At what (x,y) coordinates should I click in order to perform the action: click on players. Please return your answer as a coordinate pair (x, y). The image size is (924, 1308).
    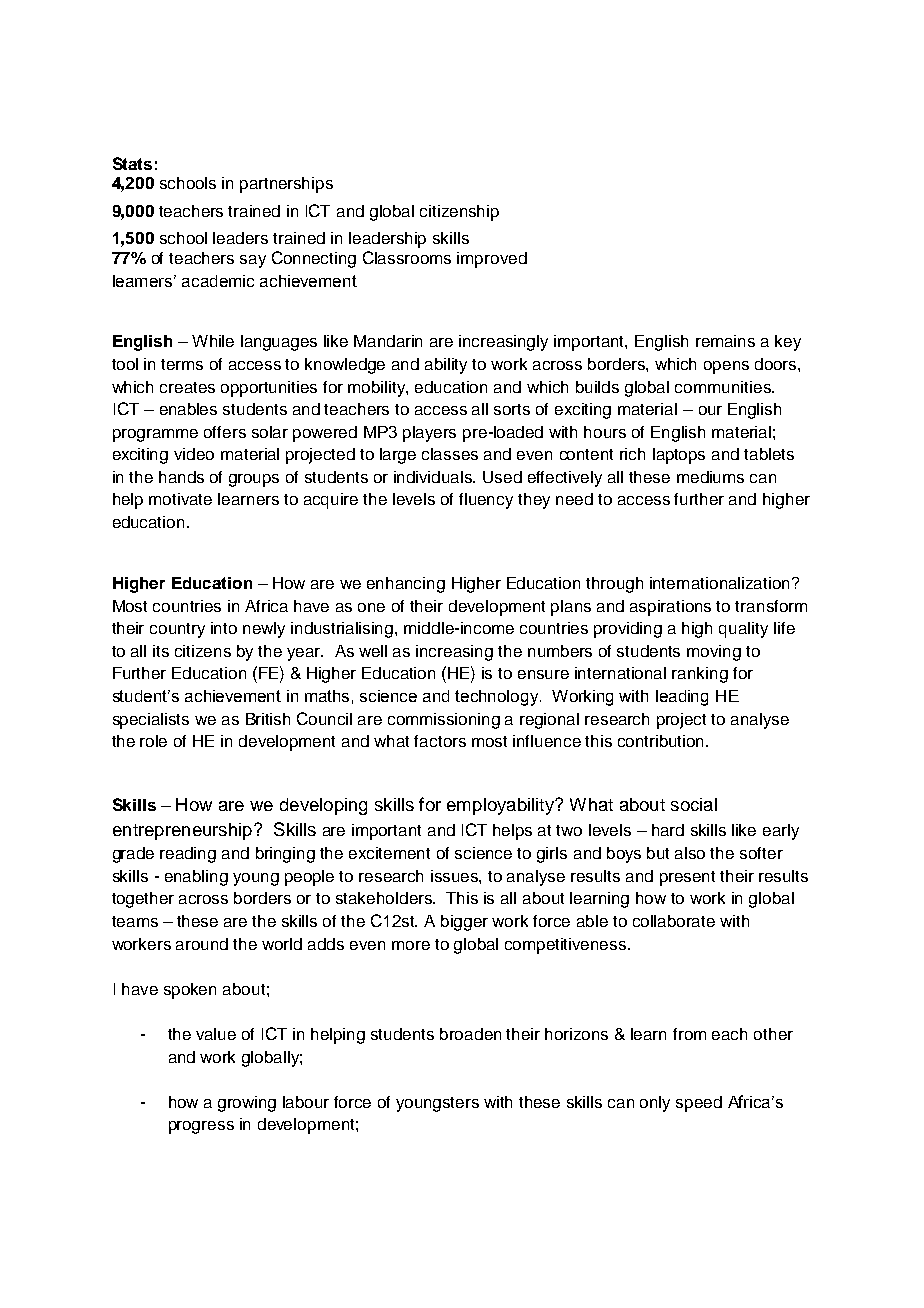
    Looking at the image, I should click on (429, 434).
